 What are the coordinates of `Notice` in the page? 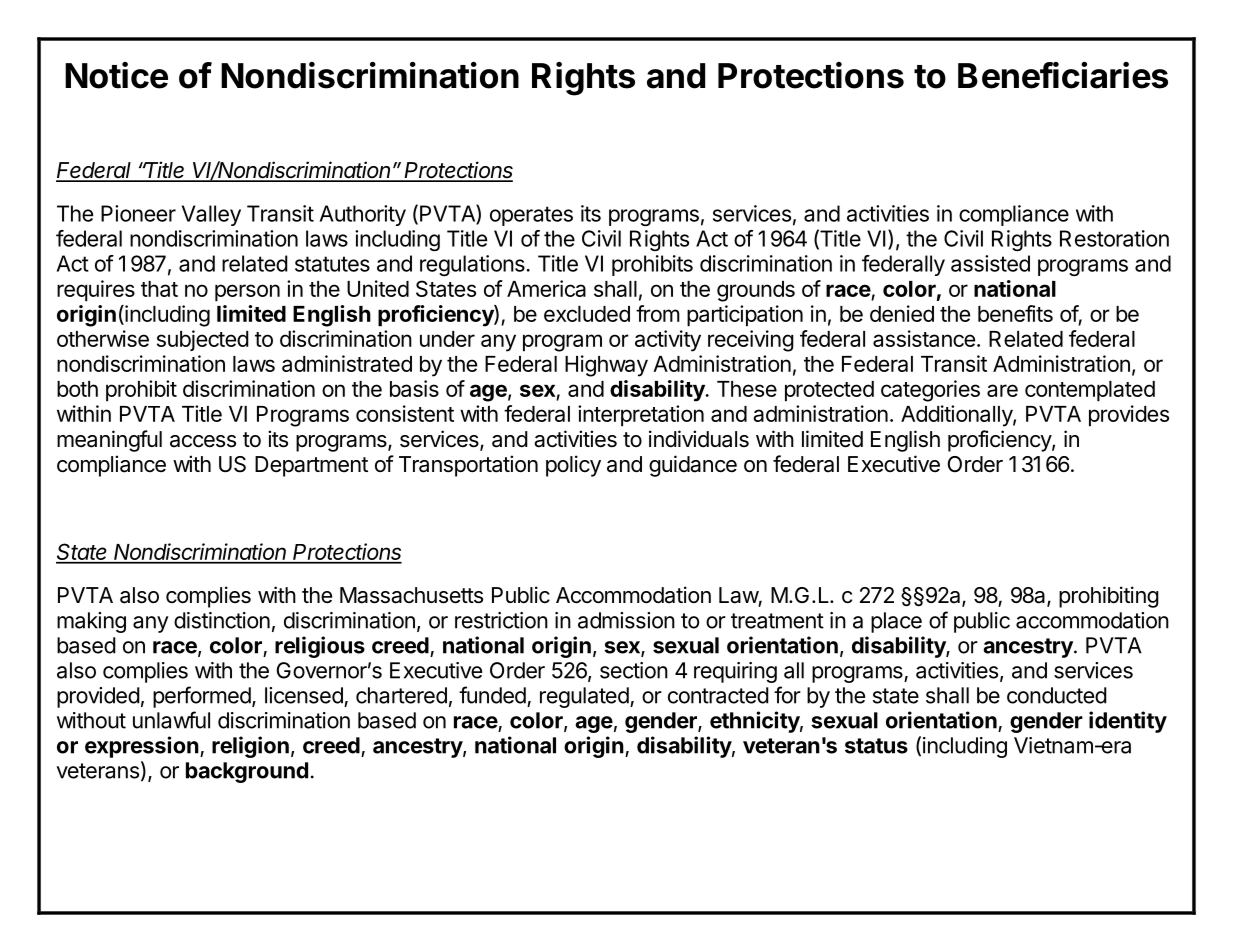 It's located at (116, 75).
